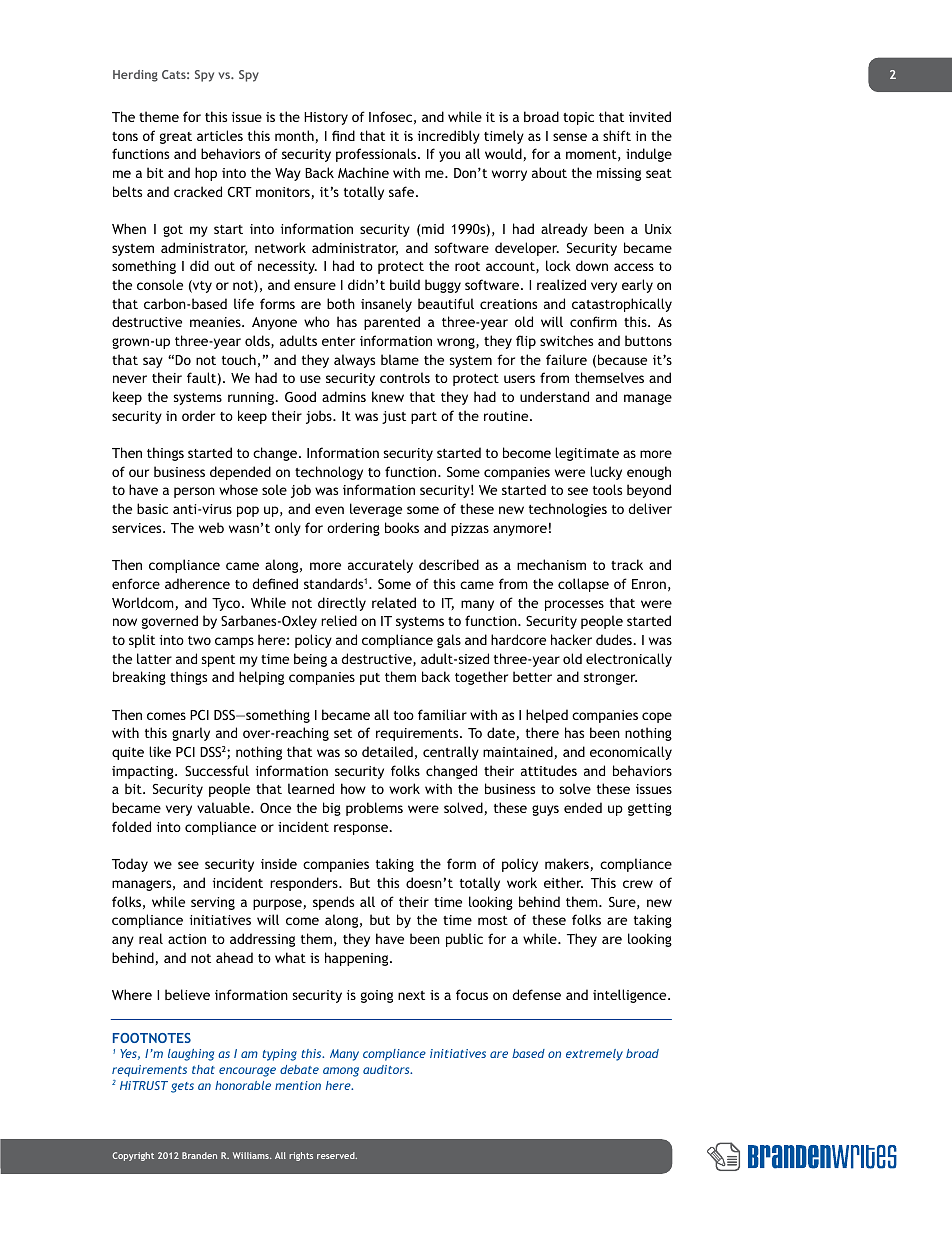 Image resolution: width=952 pixels, height=1233 pixels. Describe the element at coordinates (153, 362) in the screenshot. I see `say` at that location.
